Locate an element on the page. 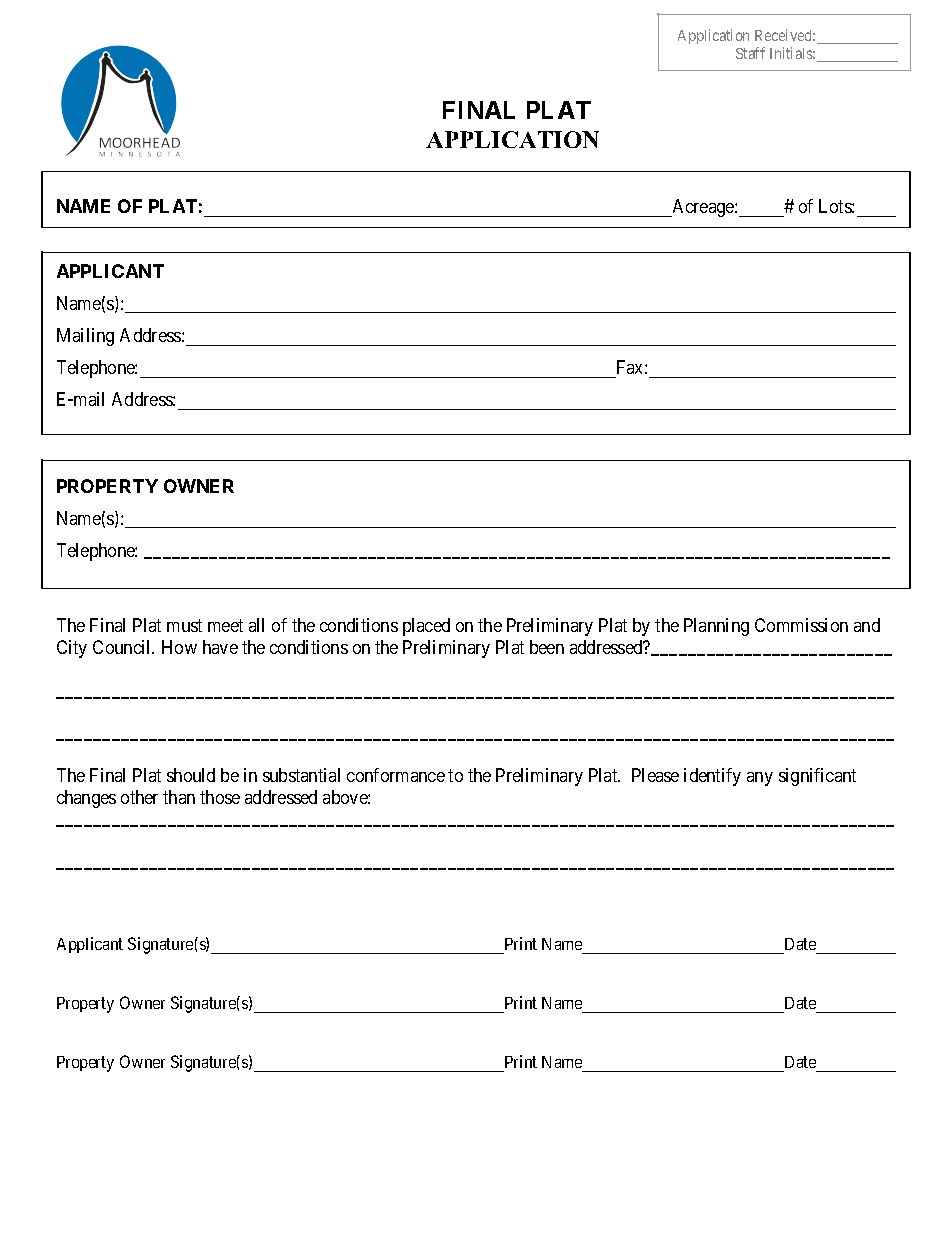 The width and height of the image is (952, 1233). and is located at coordinates (867, 625).
